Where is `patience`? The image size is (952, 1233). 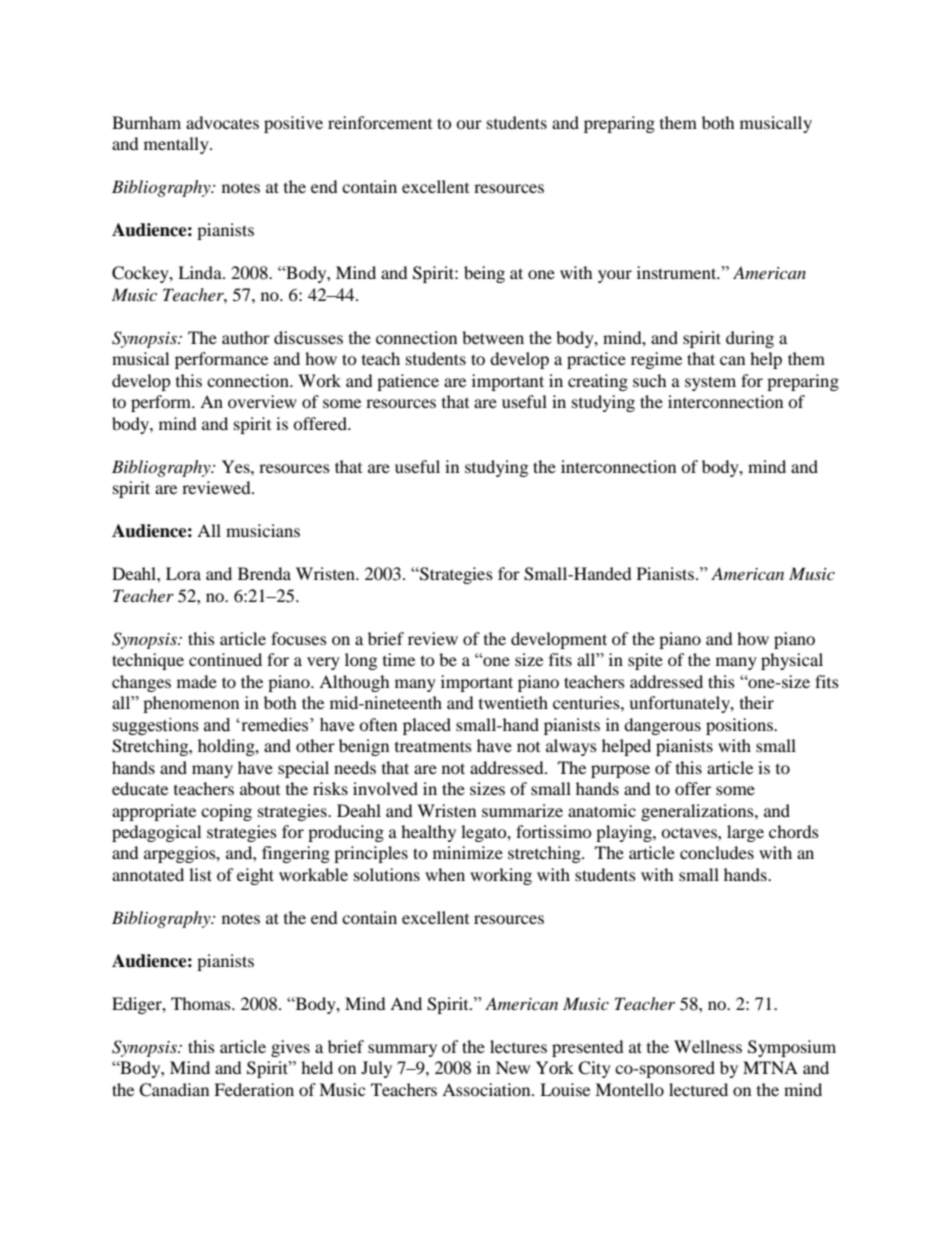
patience is located at coordinates (408, 382).
